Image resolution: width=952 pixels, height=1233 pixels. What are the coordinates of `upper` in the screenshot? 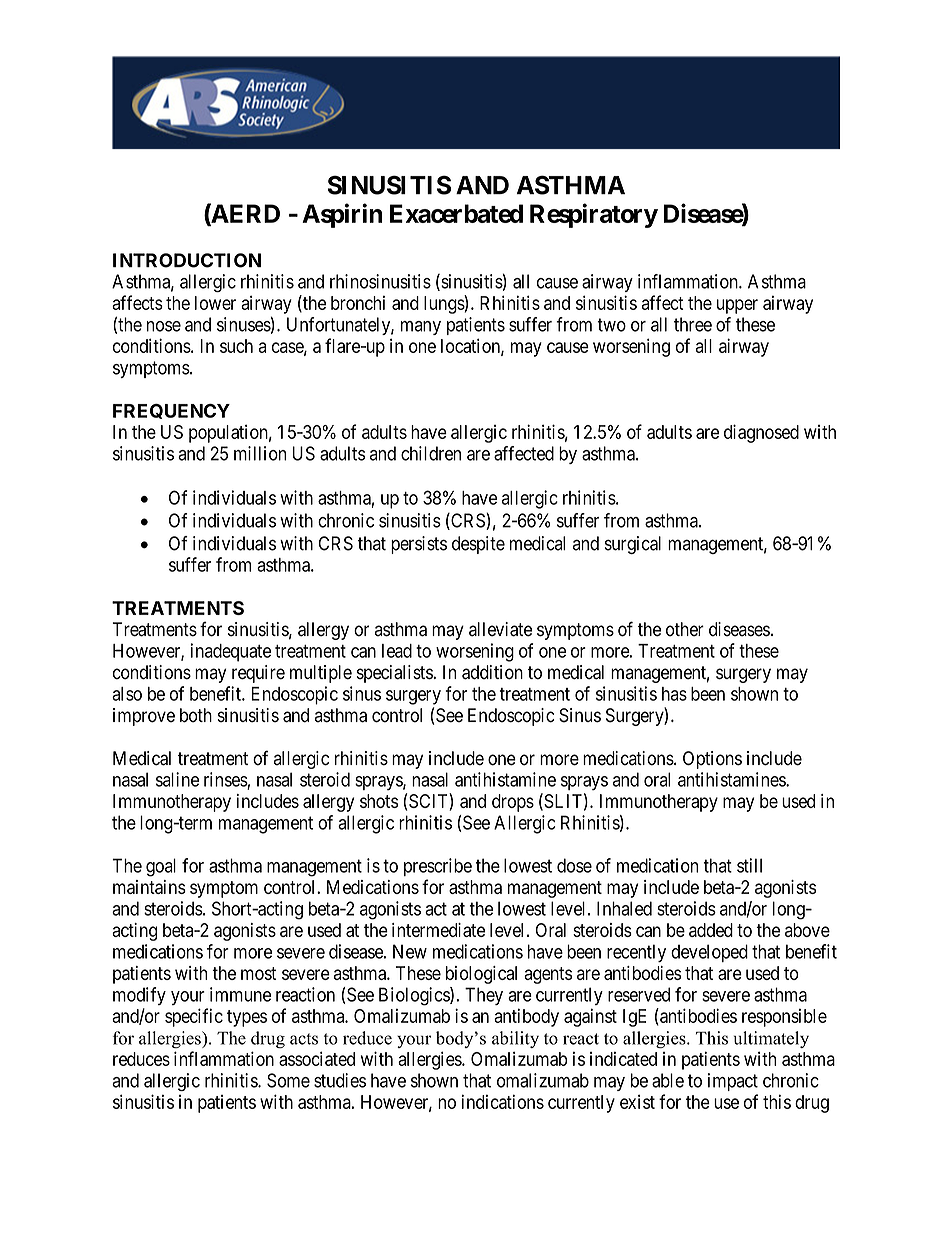 It's located at (737, 306).
